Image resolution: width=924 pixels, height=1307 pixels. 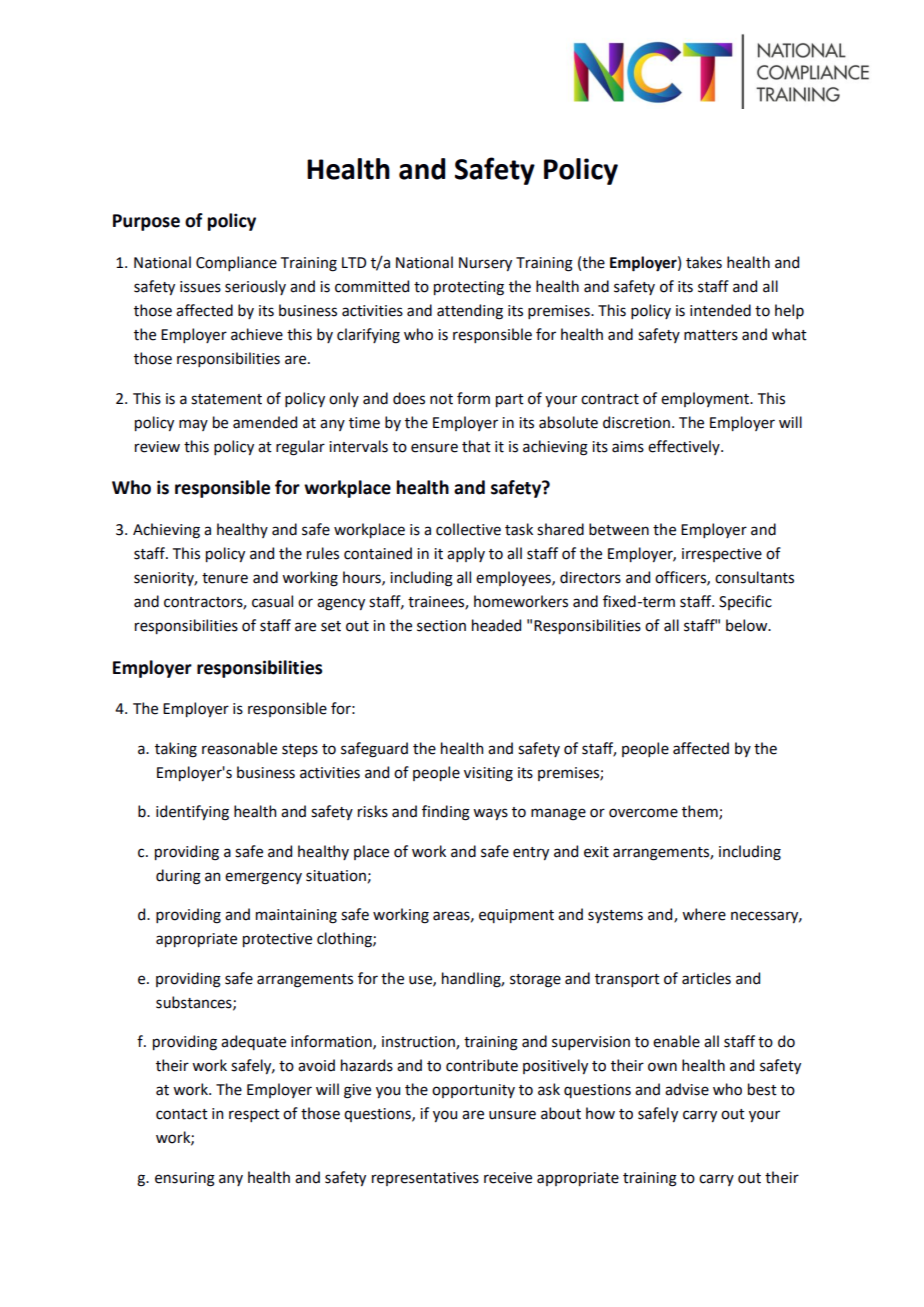 I want to click on takes, so click(x=704, y=262).
